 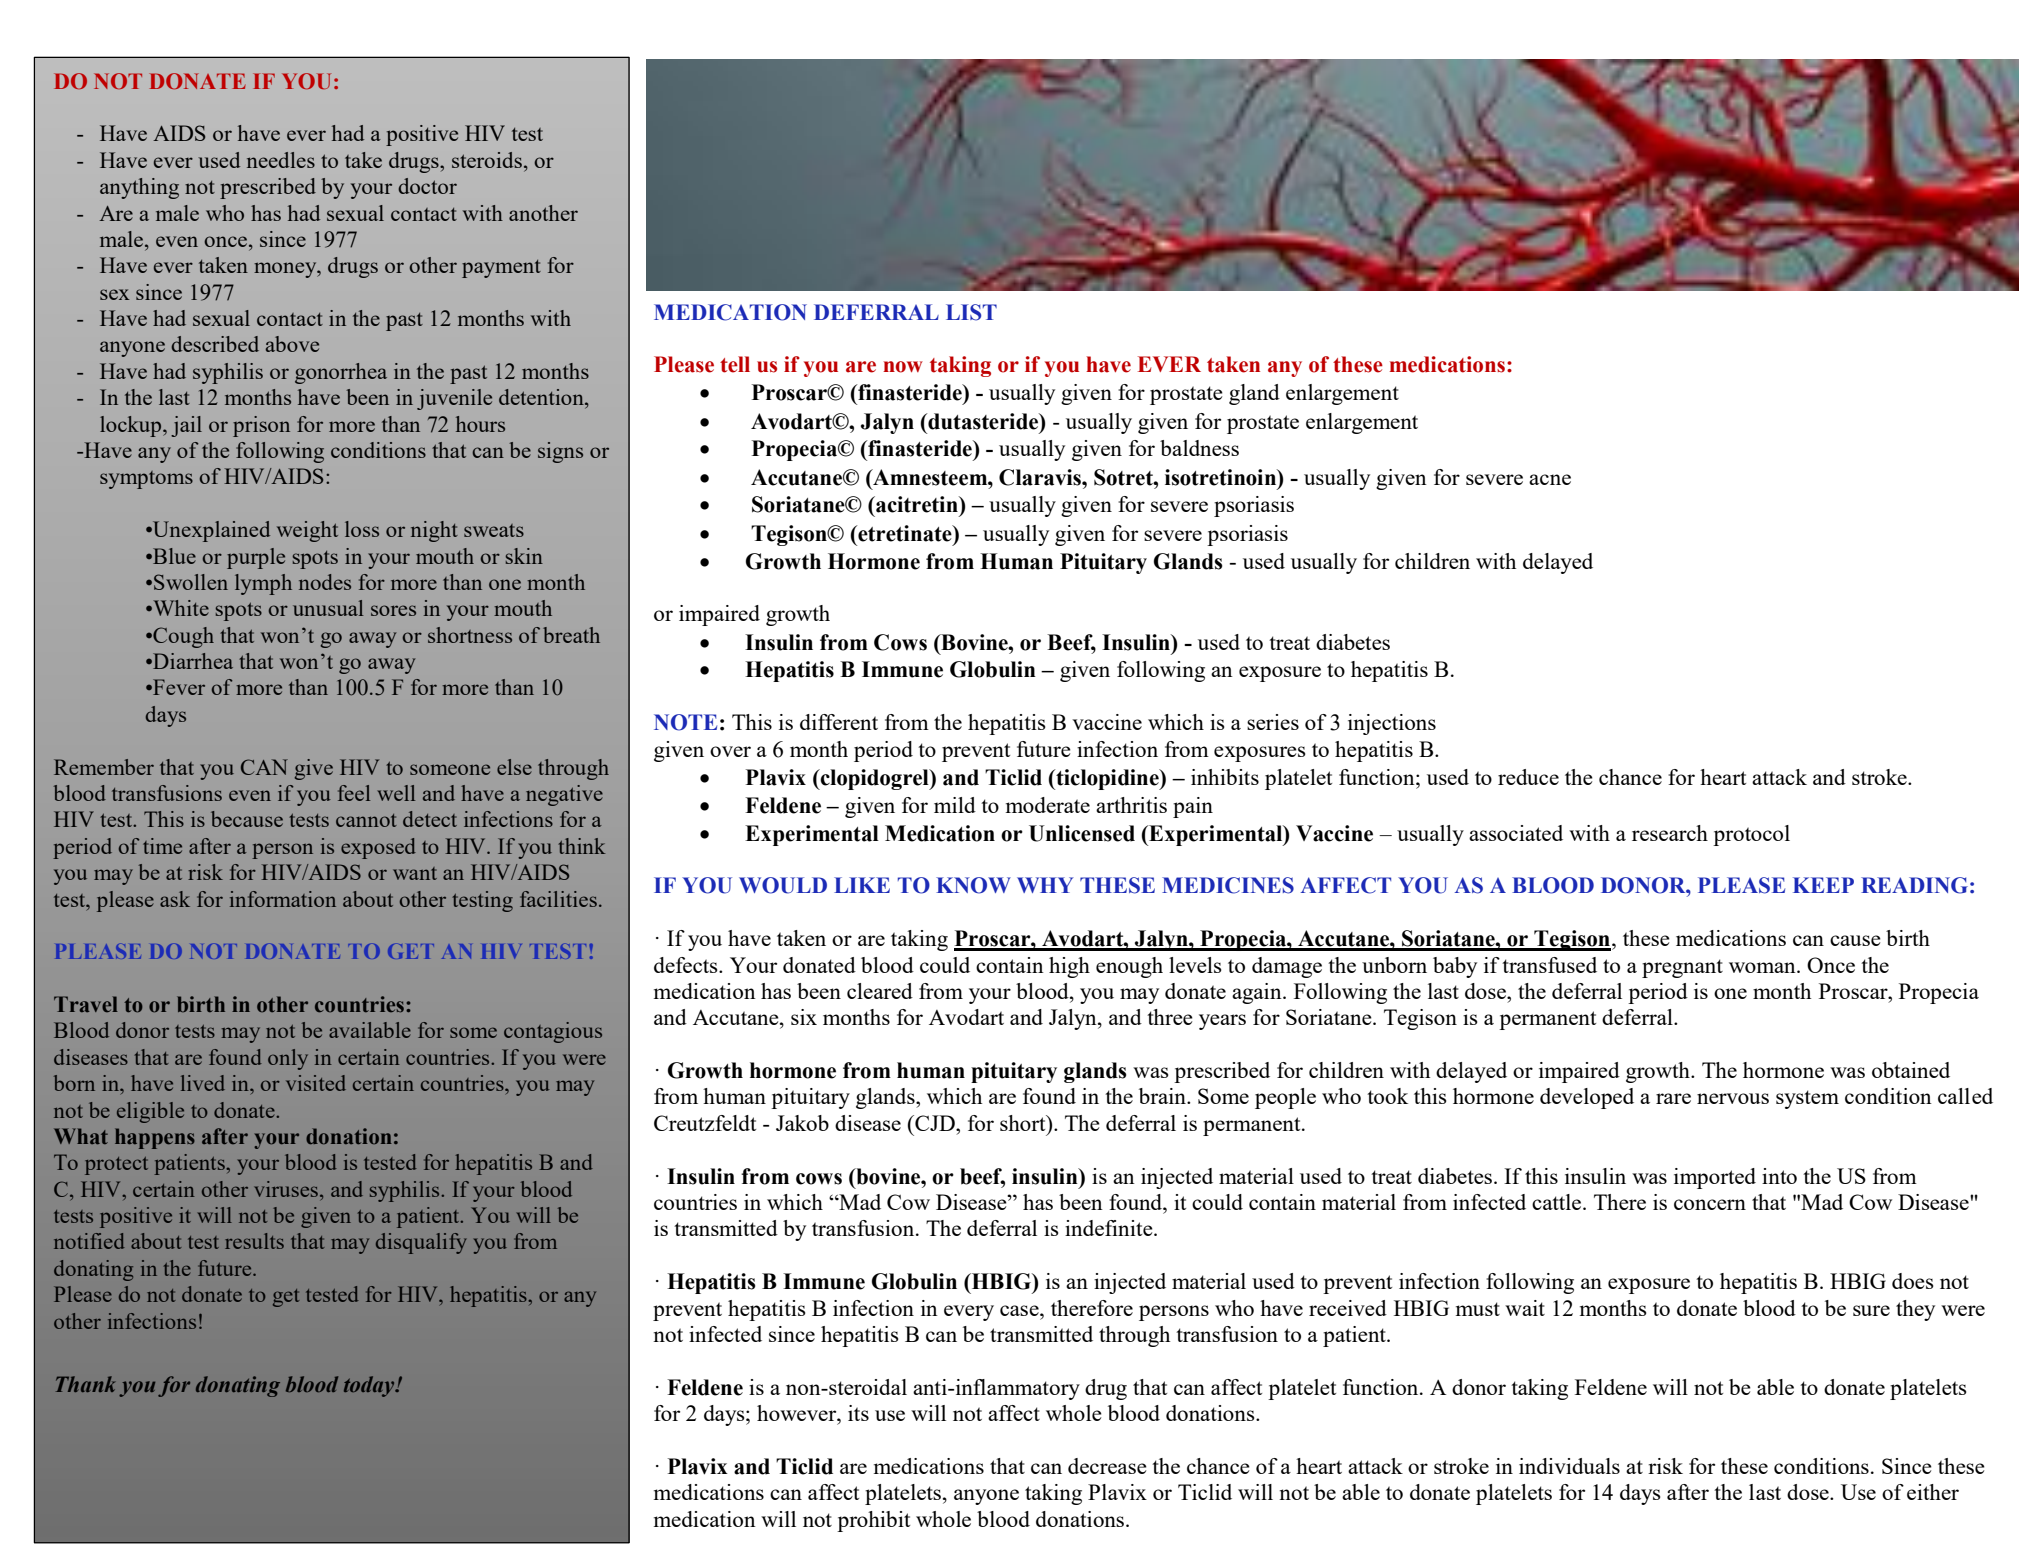 I want to click on doctor, so click(x=427, y=186).
